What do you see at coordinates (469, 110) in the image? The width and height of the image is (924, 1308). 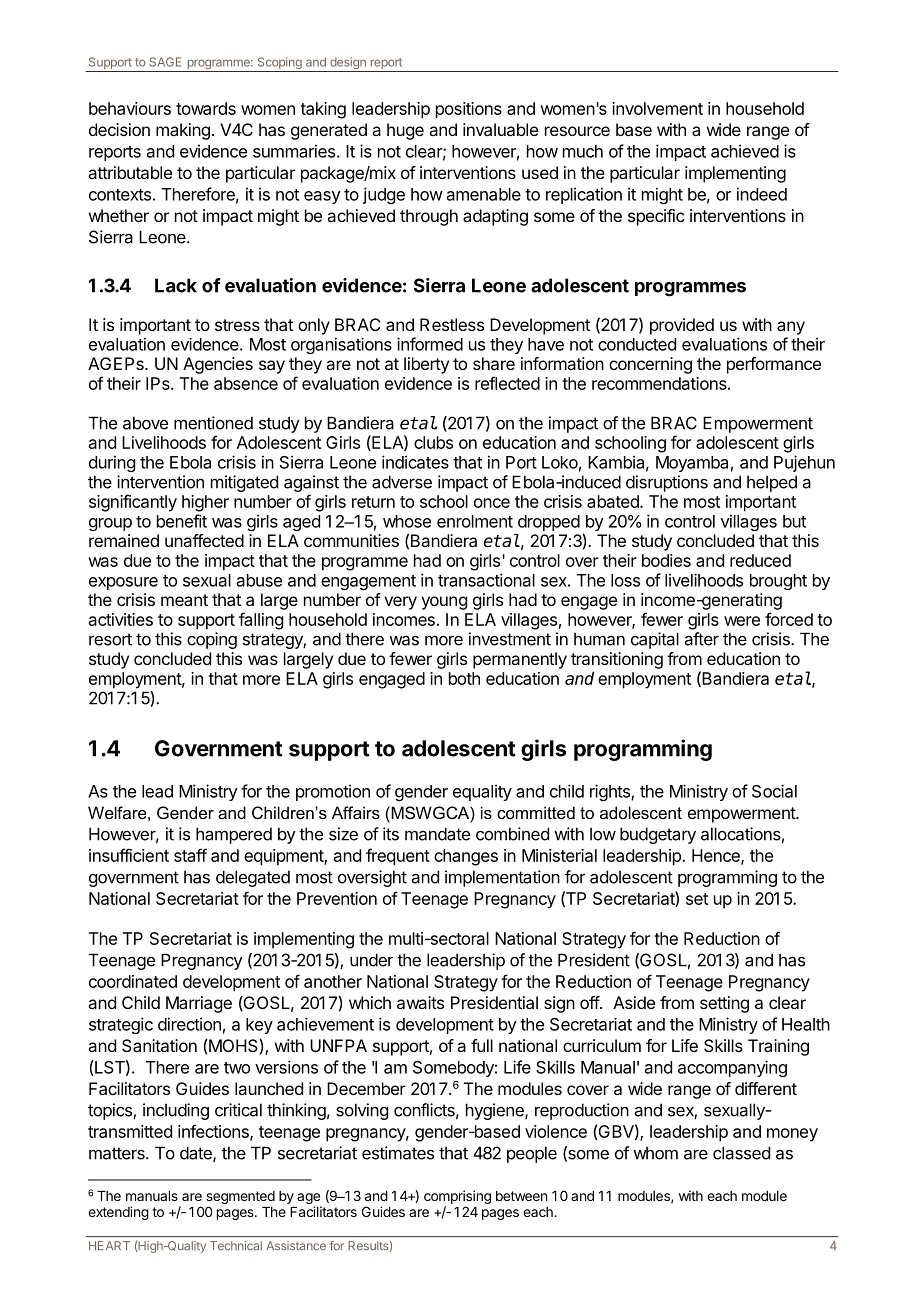 I see `positions` at bounding box center [469, 110].
